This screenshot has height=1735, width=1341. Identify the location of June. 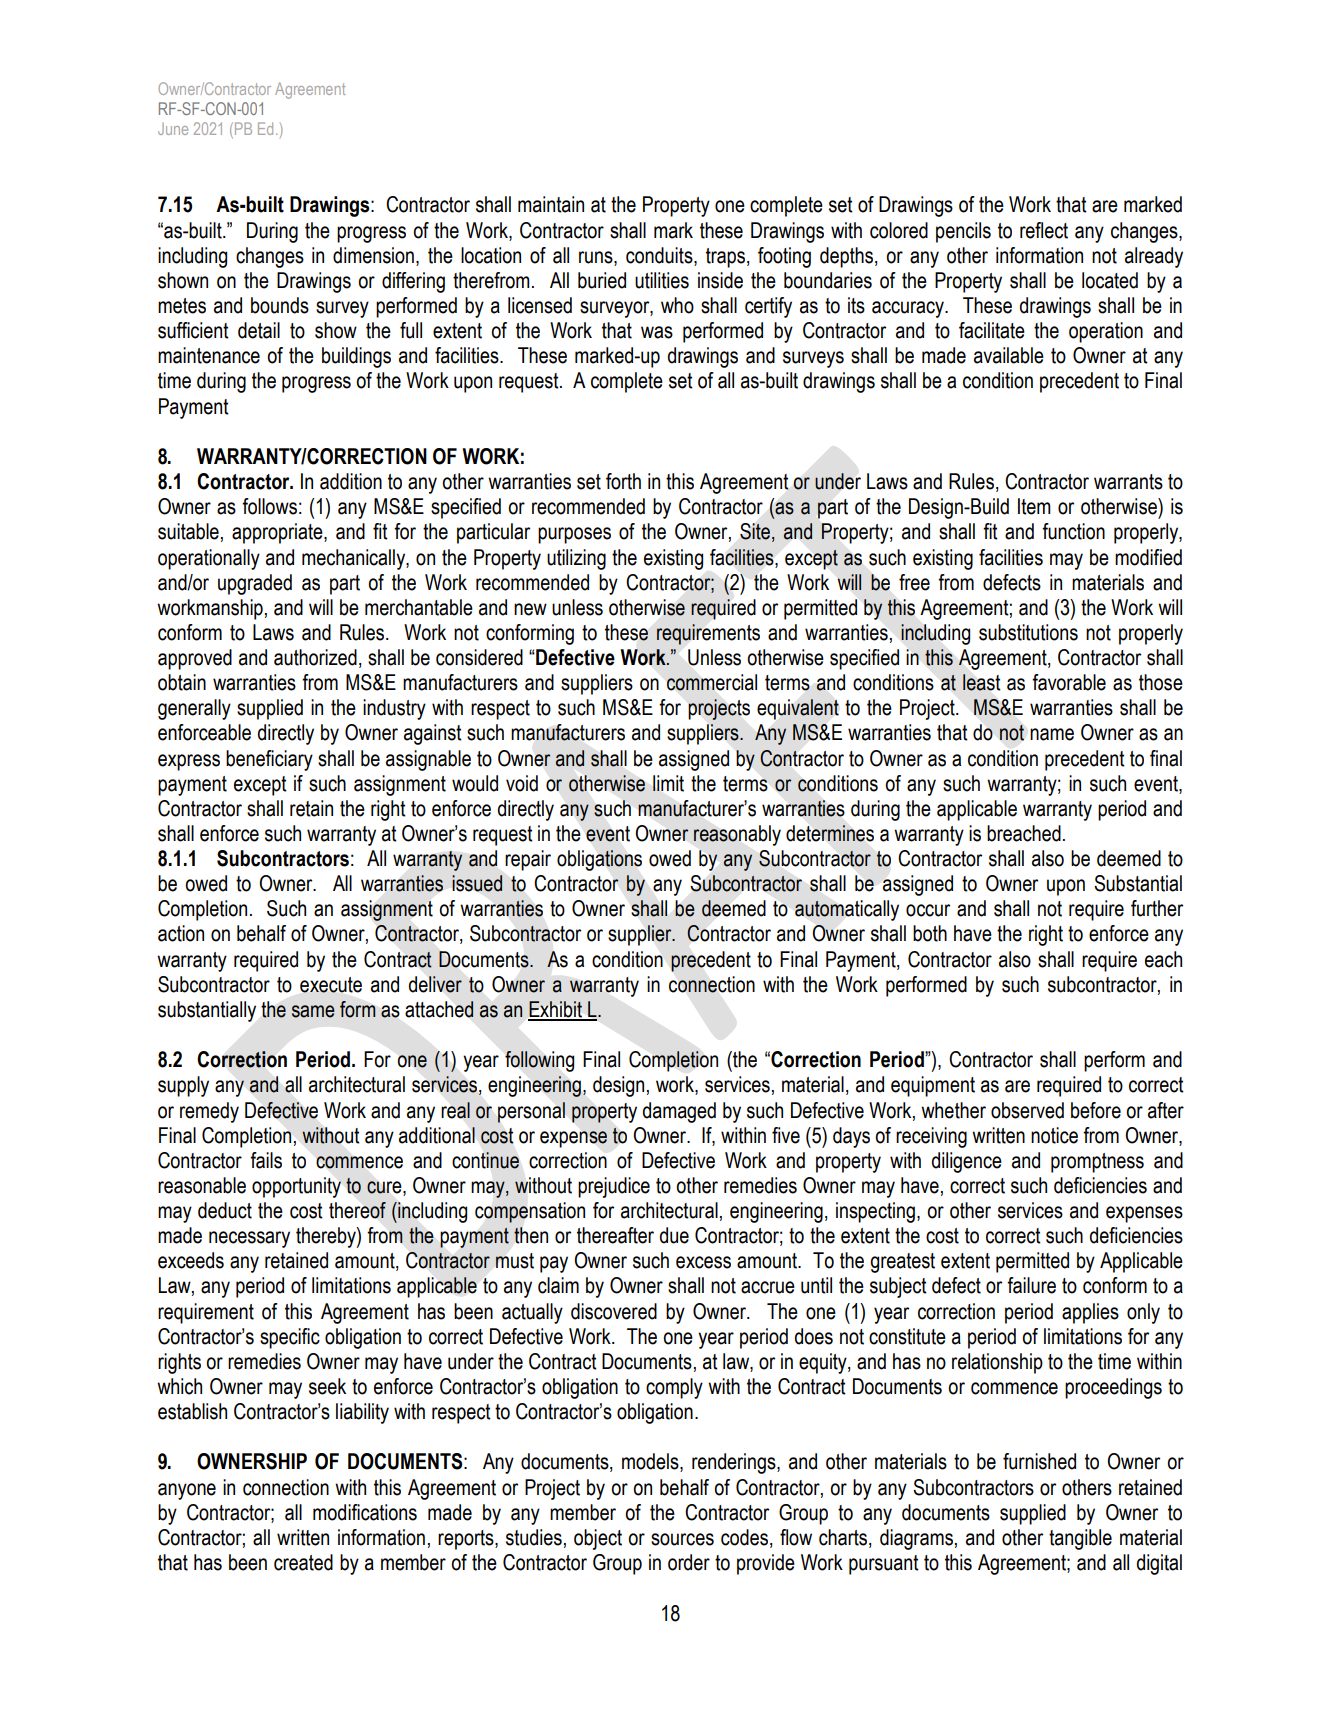
(173, 129).
